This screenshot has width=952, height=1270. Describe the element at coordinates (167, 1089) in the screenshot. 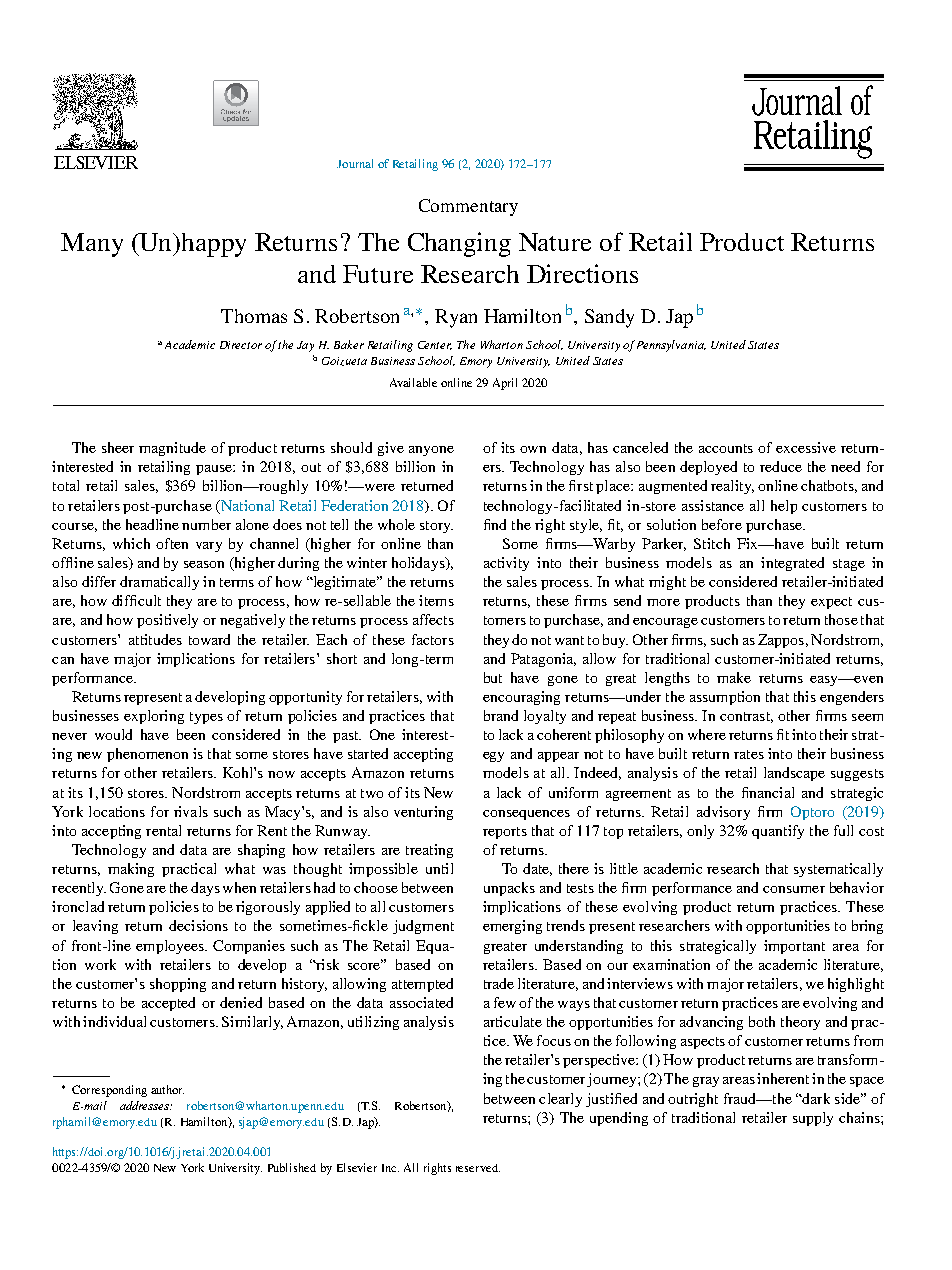

I see `author` at that location.
